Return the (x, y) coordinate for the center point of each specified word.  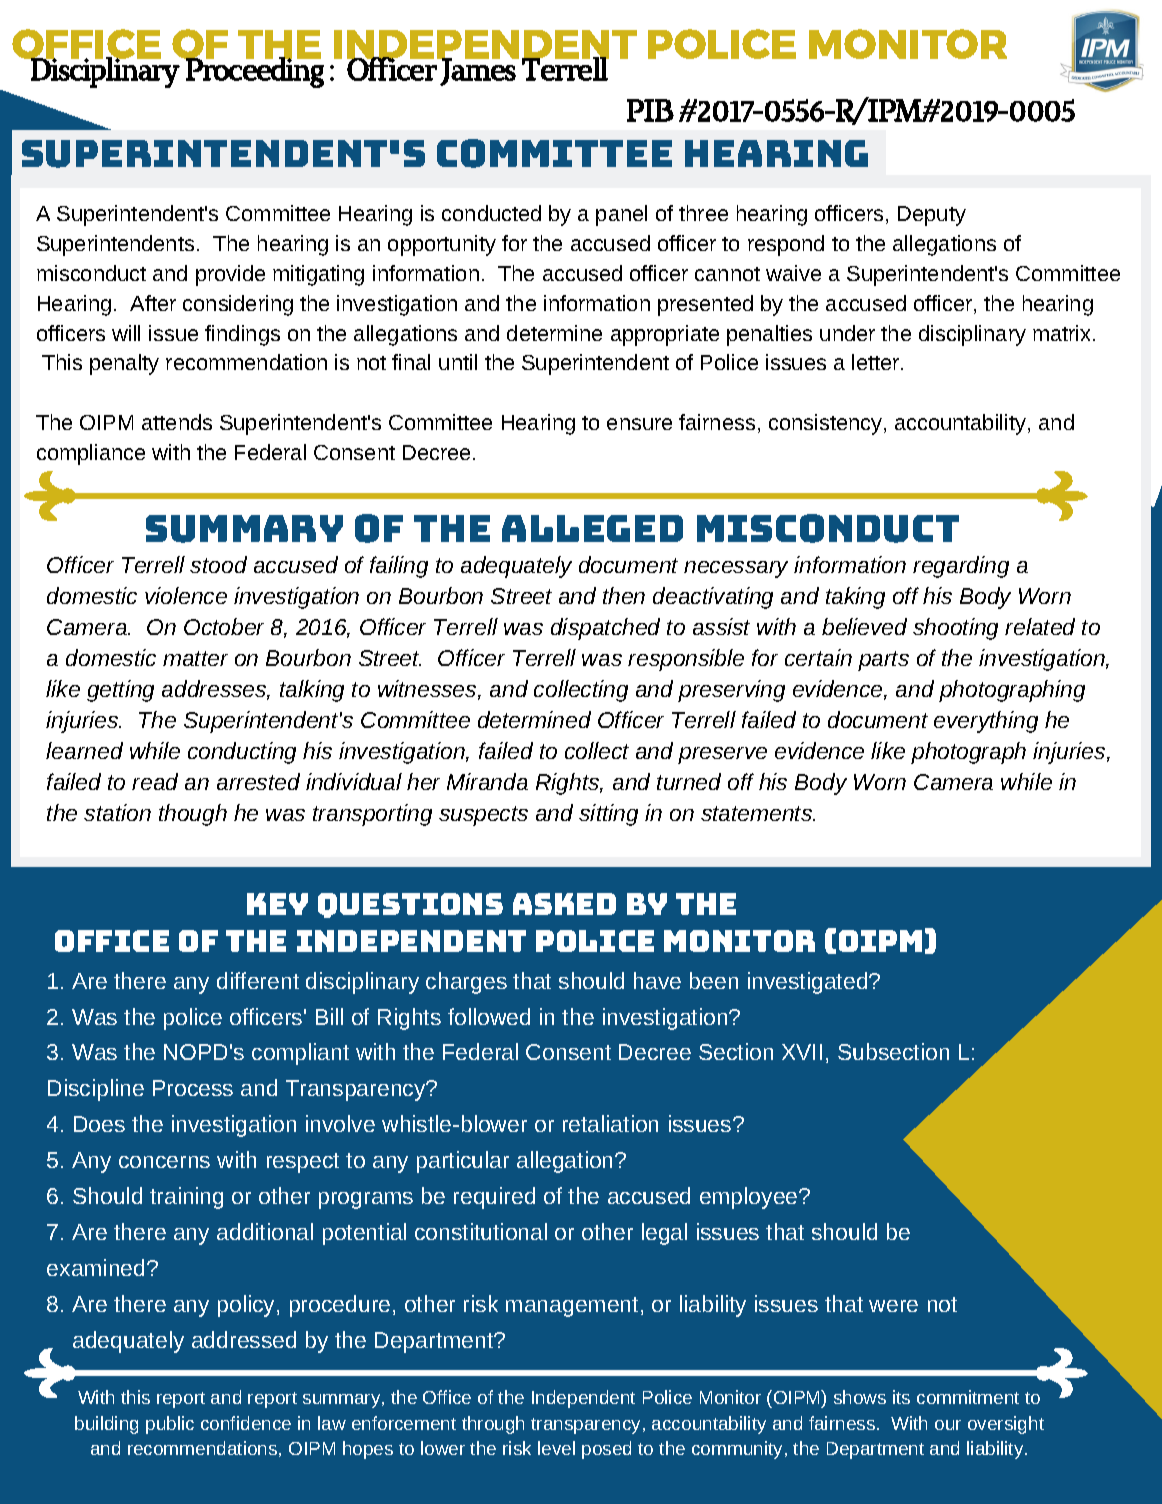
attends (177, 422)
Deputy (932, 216)
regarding (961, 567)
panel (621, 215)
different (258, 980)
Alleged (592, 528)
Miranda (487, 781)
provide (230, 275)
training (186, 1198)
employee (750, 1198)
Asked (564, 904)
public (170, 1425)
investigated (807, 983)
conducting (242, 753)
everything (986, 722)
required (494, 1198)
